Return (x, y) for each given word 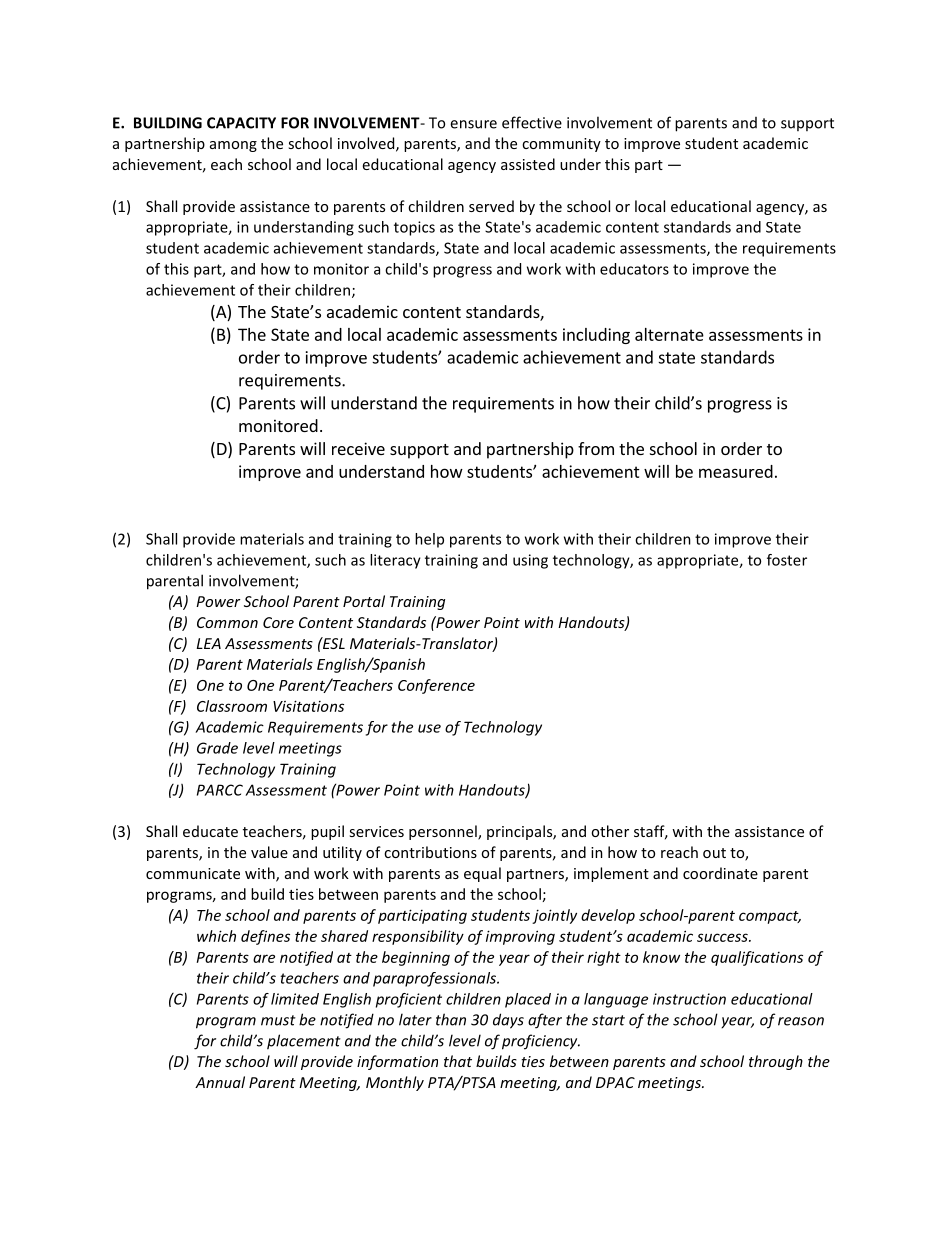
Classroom (232, 706)
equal (482, 874)
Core (278, 622)
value (269, 852)
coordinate (720, 873)
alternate (669, 334)
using (530, 561)
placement (304, 1042)
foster (787, 560)
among (233, 146)
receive (358, 448)
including (596, 336)
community (561, 145)
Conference (436, 686)
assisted (528, 164)
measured (736, 471)
